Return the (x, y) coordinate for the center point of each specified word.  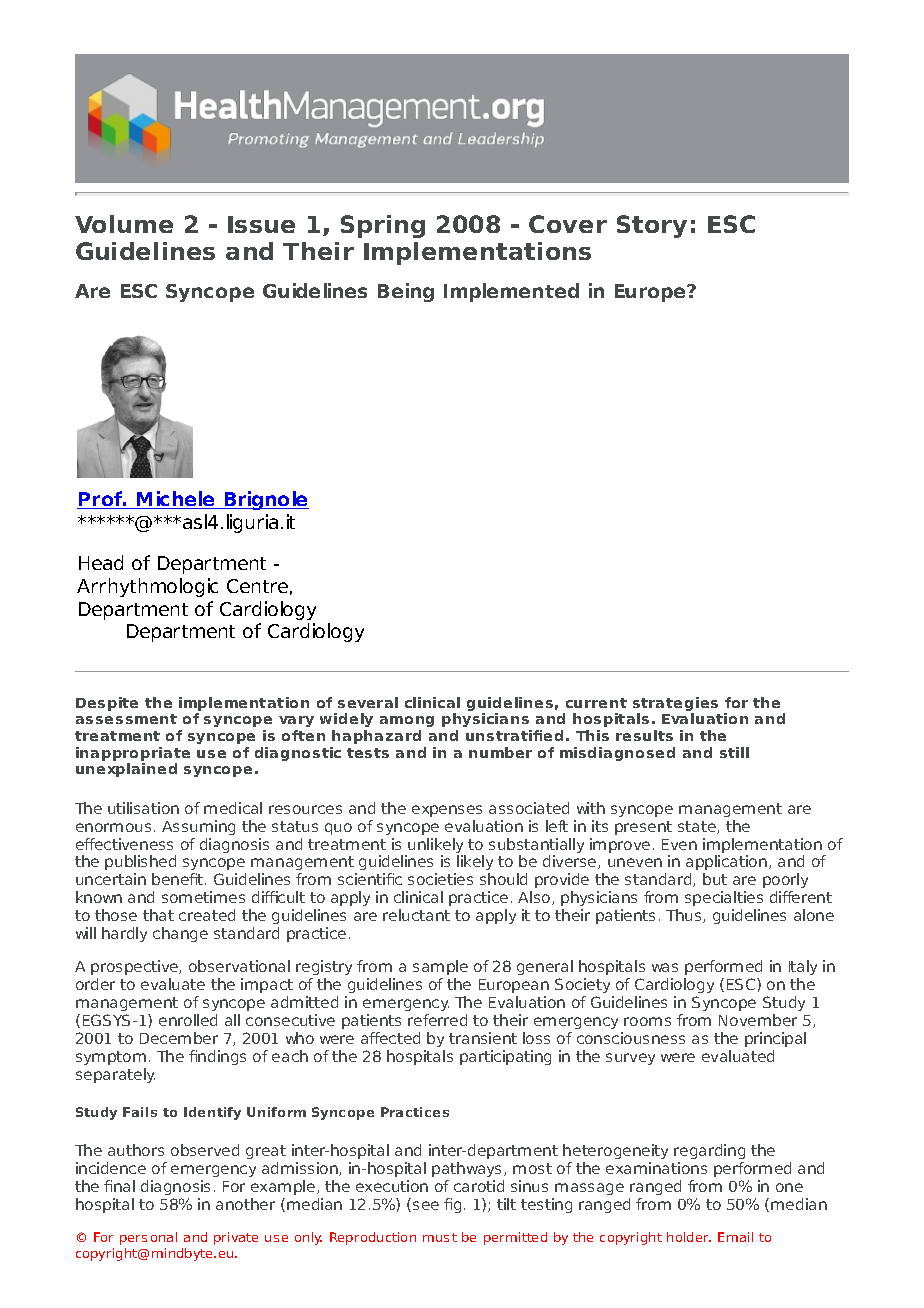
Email (735, 1237)
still (734, 752)
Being (406, 292)
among (407, 721)
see (426, 1205)
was (665, 967)
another (245, 1204)
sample (440, 969)
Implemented (511, 292)
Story (652, 226)
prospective (136, 969)
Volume (124, 224)
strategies (675, 705)
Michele (176, 500)
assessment (126, 719)
